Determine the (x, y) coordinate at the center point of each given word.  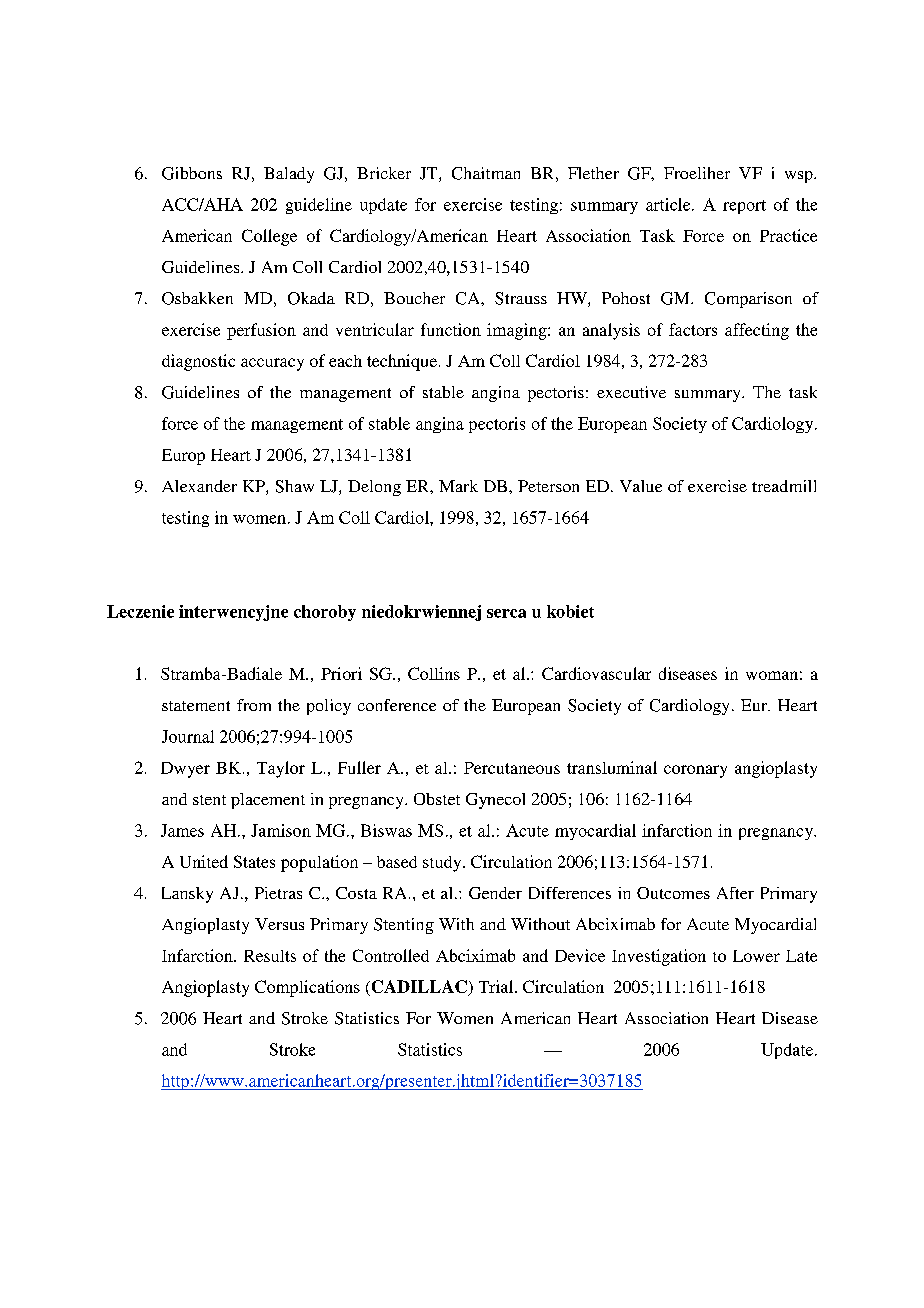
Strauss (521, 298)
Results (270, 956)
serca (506, 613)
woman (772, 675)
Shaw (295, 486)
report (744, 207)
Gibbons (192, 173)
